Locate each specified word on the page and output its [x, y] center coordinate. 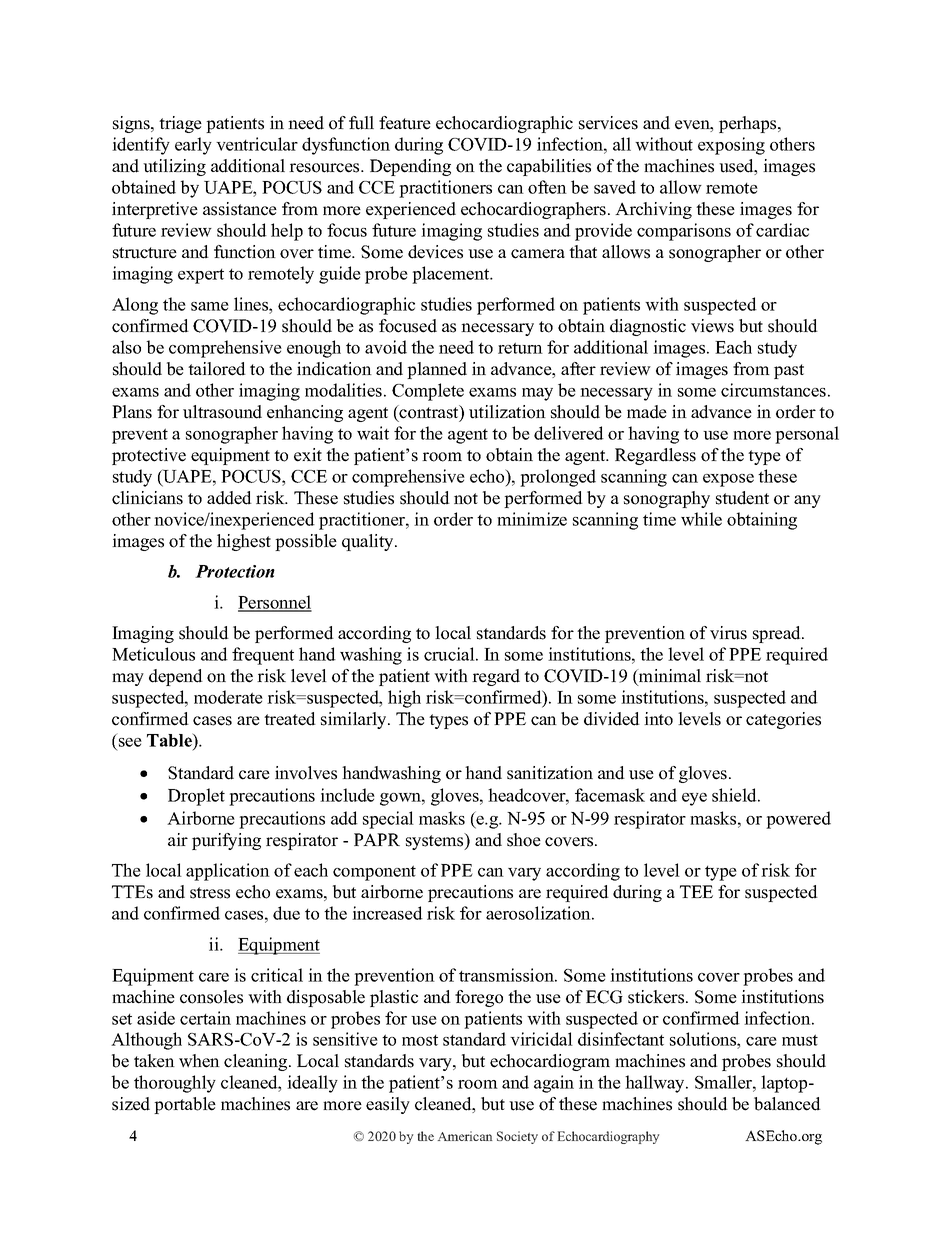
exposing [731, 146]
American [465, 1136]
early [193, 146]
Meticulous [153, 654]
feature [405, 123]
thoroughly [175, 1084]
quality [369, 542]
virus [728, 633]
